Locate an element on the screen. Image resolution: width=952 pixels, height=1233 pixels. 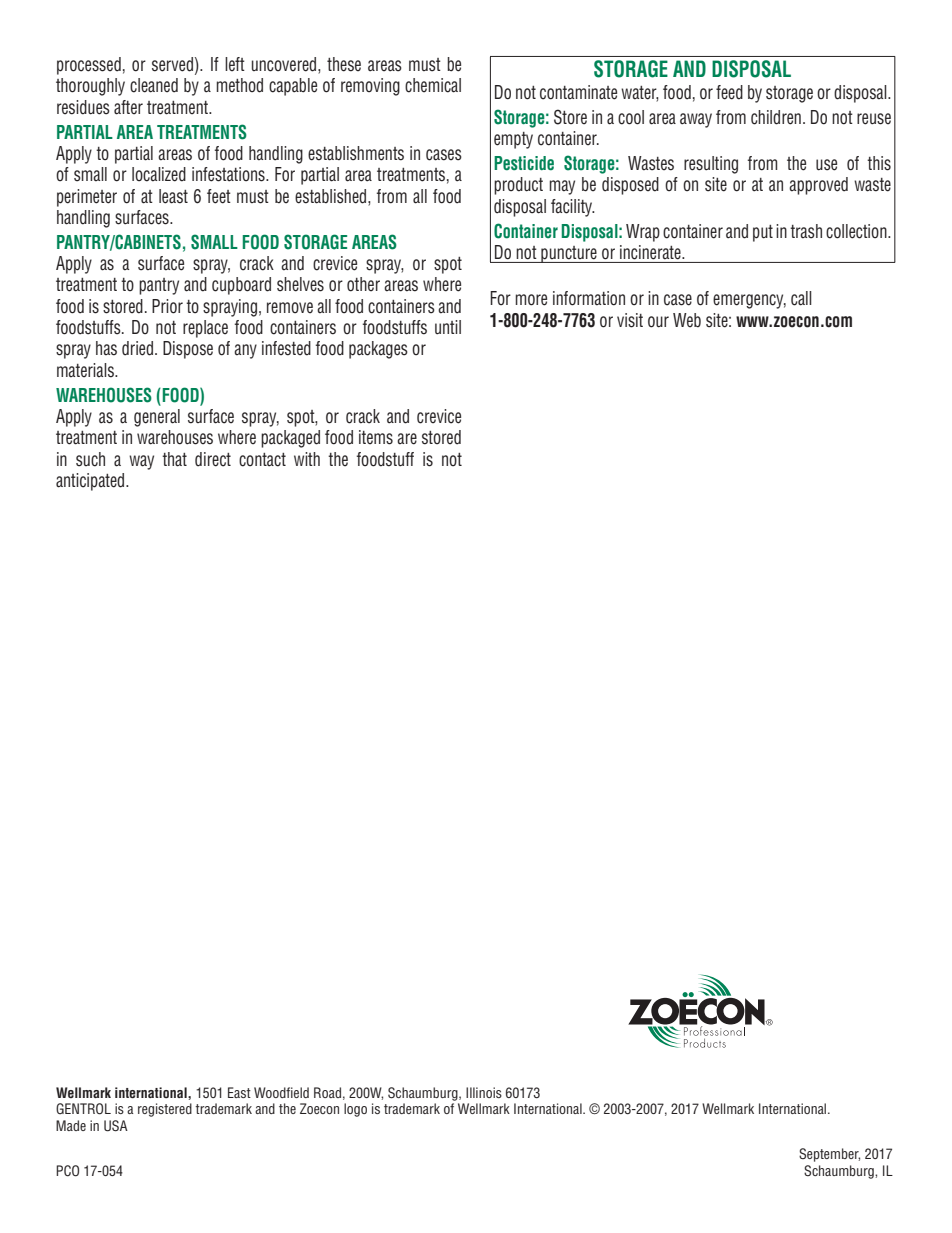
registered is located at coordinates (165, 1110).
